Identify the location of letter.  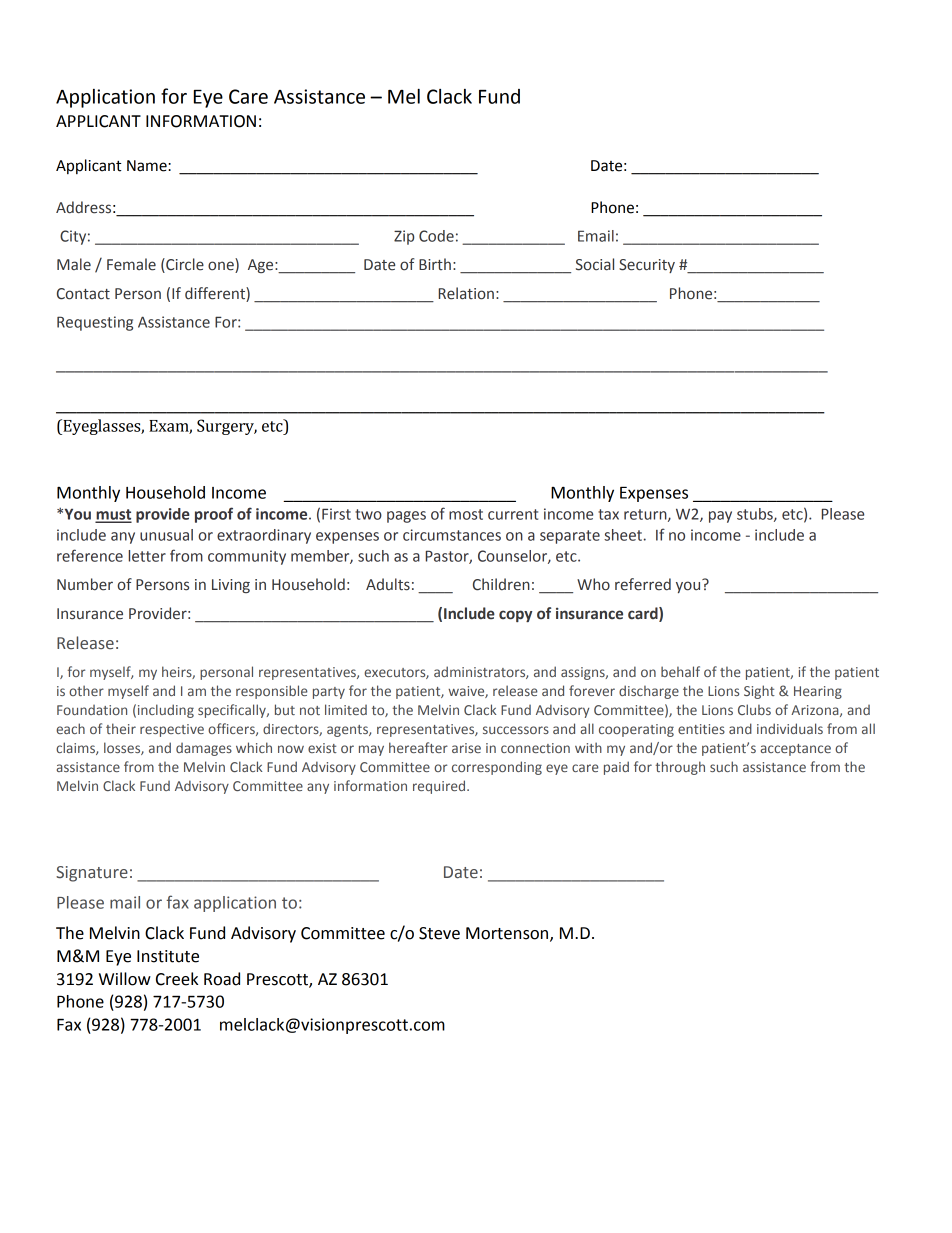
(147, 556).
